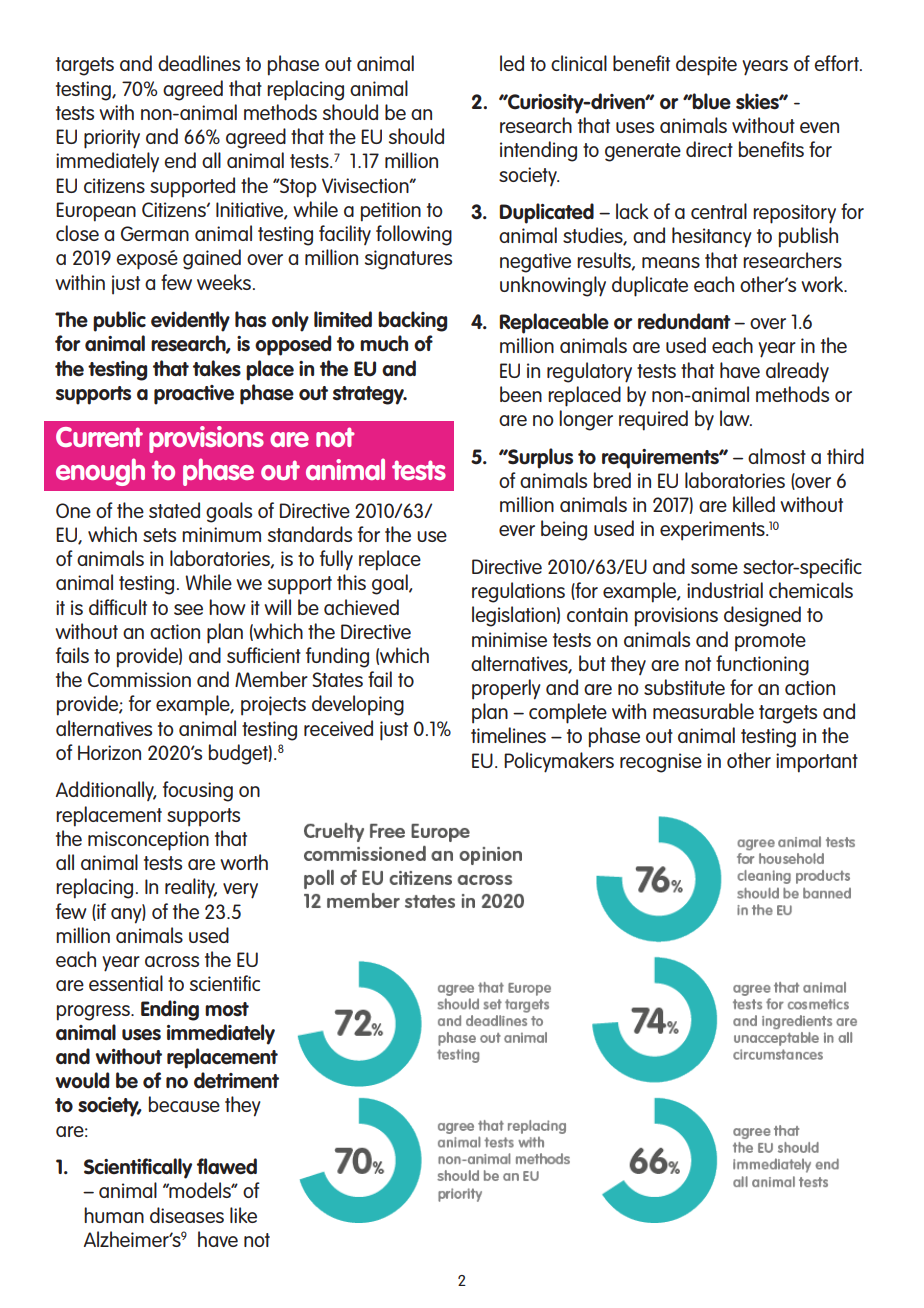  Describe the element at coordinates (227, 1166) in the screenshot. I see `flawed` at that location.
